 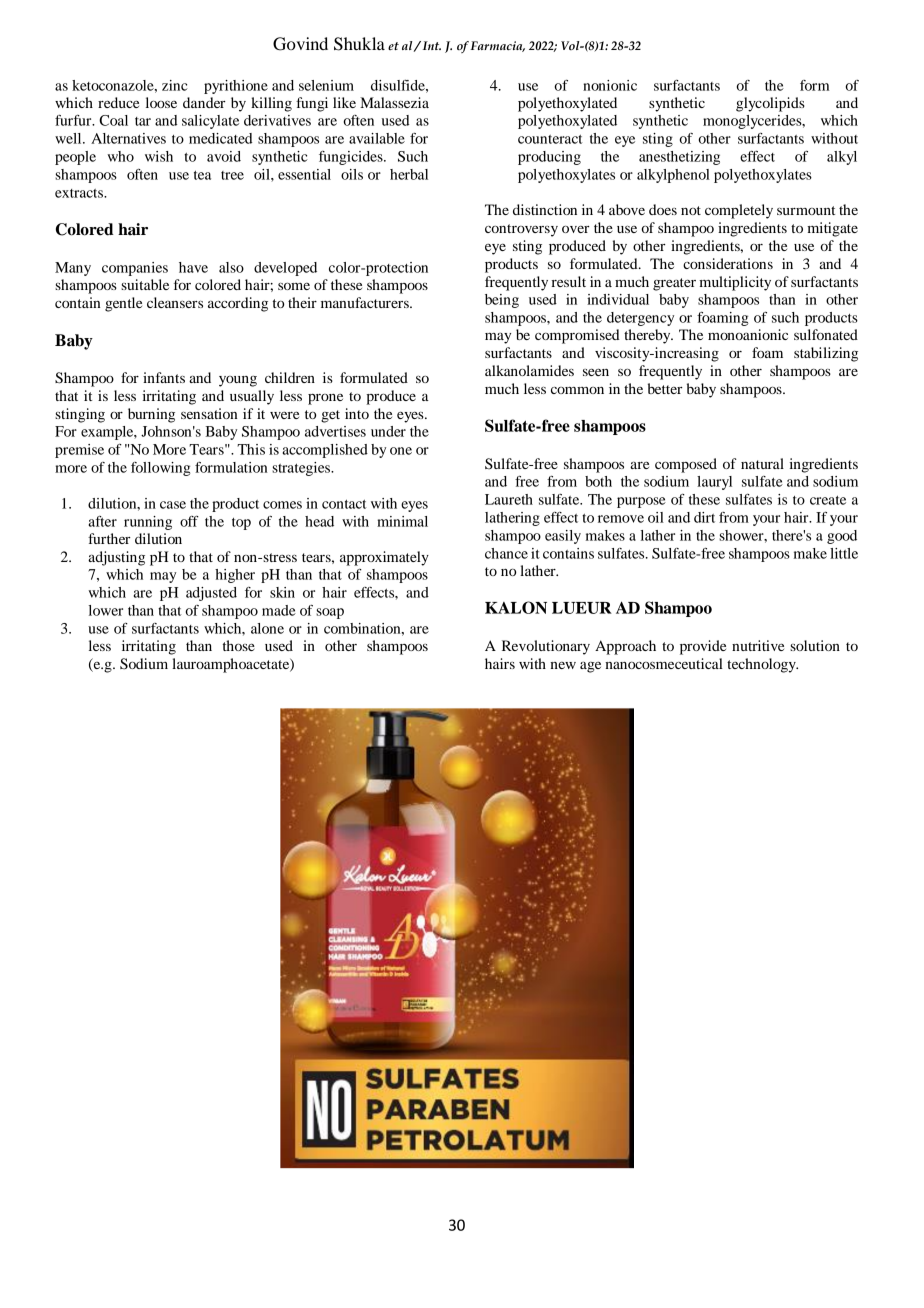 What do you see at coordinates (577, 336) in the document?
I see `compromised` at bounding box center [577, 336].
